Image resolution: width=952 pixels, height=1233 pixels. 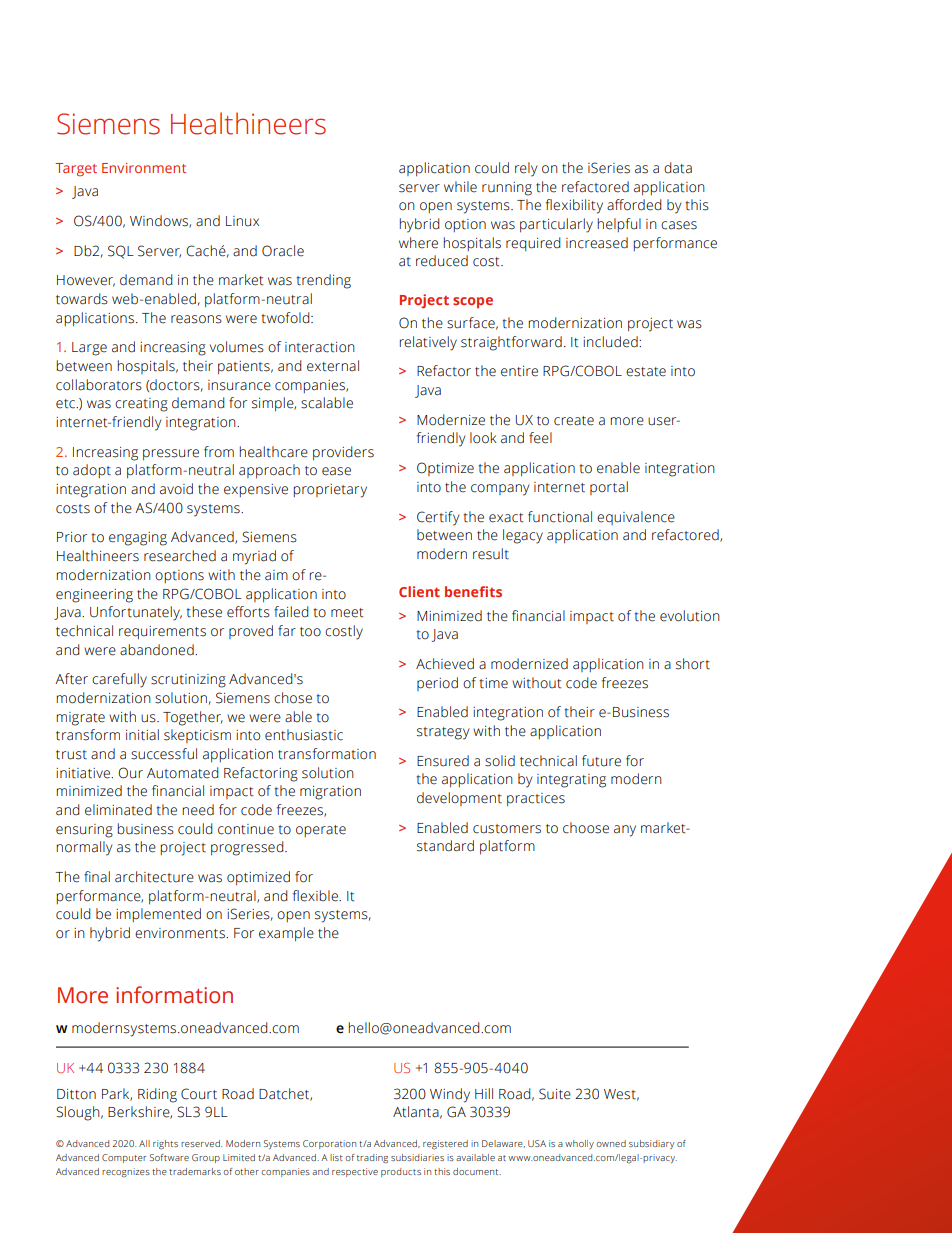 What do you see at coordinates (330, 491) in the document?
I see `proprietary` at bounding box center [330, 491].
